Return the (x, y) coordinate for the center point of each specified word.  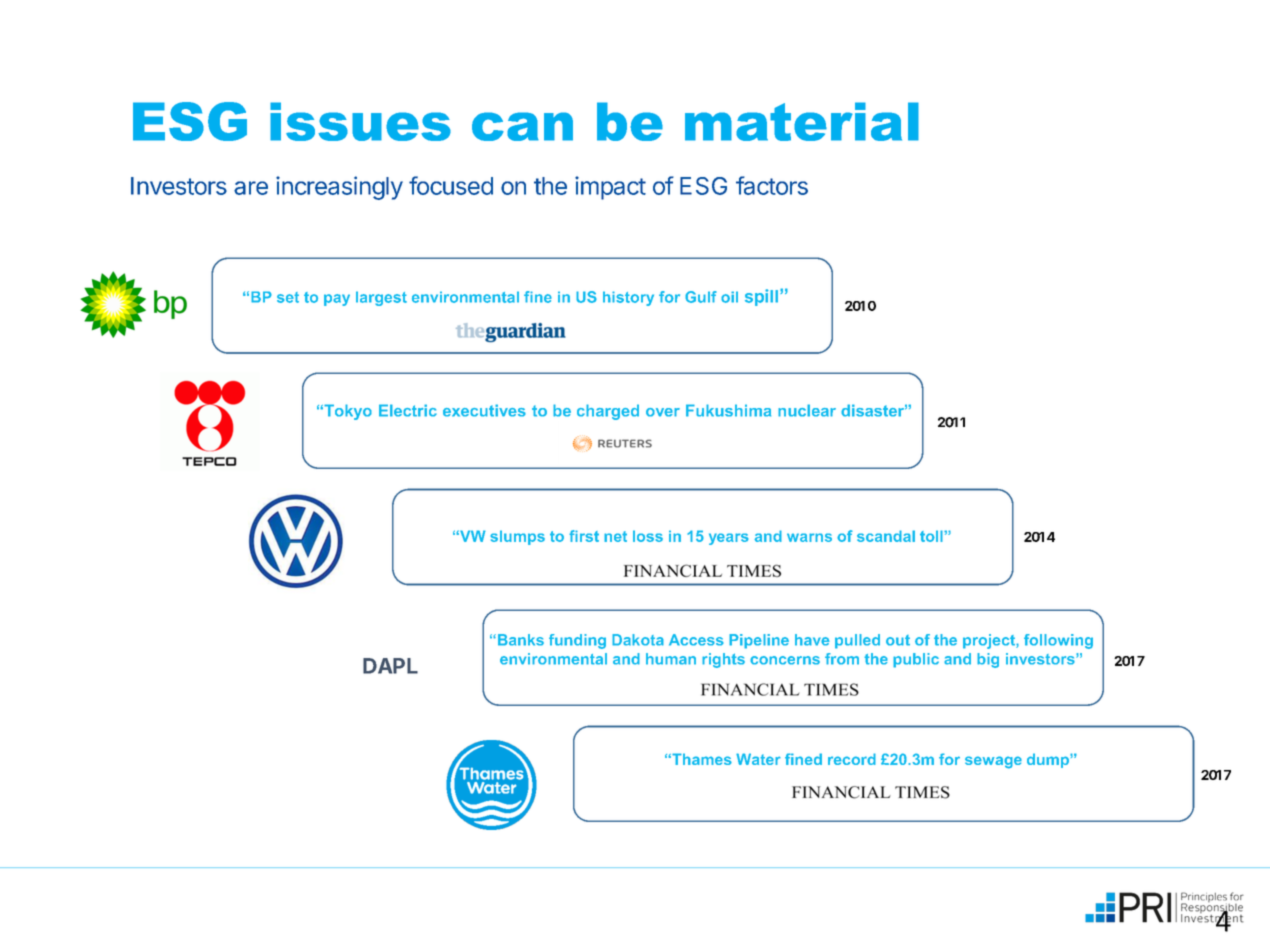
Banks (521, 640)
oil (729, 297)
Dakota (638, 640)
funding (577, 641)
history (628, 298)
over (663, 412)
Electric (408, 410)
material (802, 121)
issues (360, 121)
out (898, 640)
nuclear (807, 410)
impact (610, 188)
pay (337, 300)
